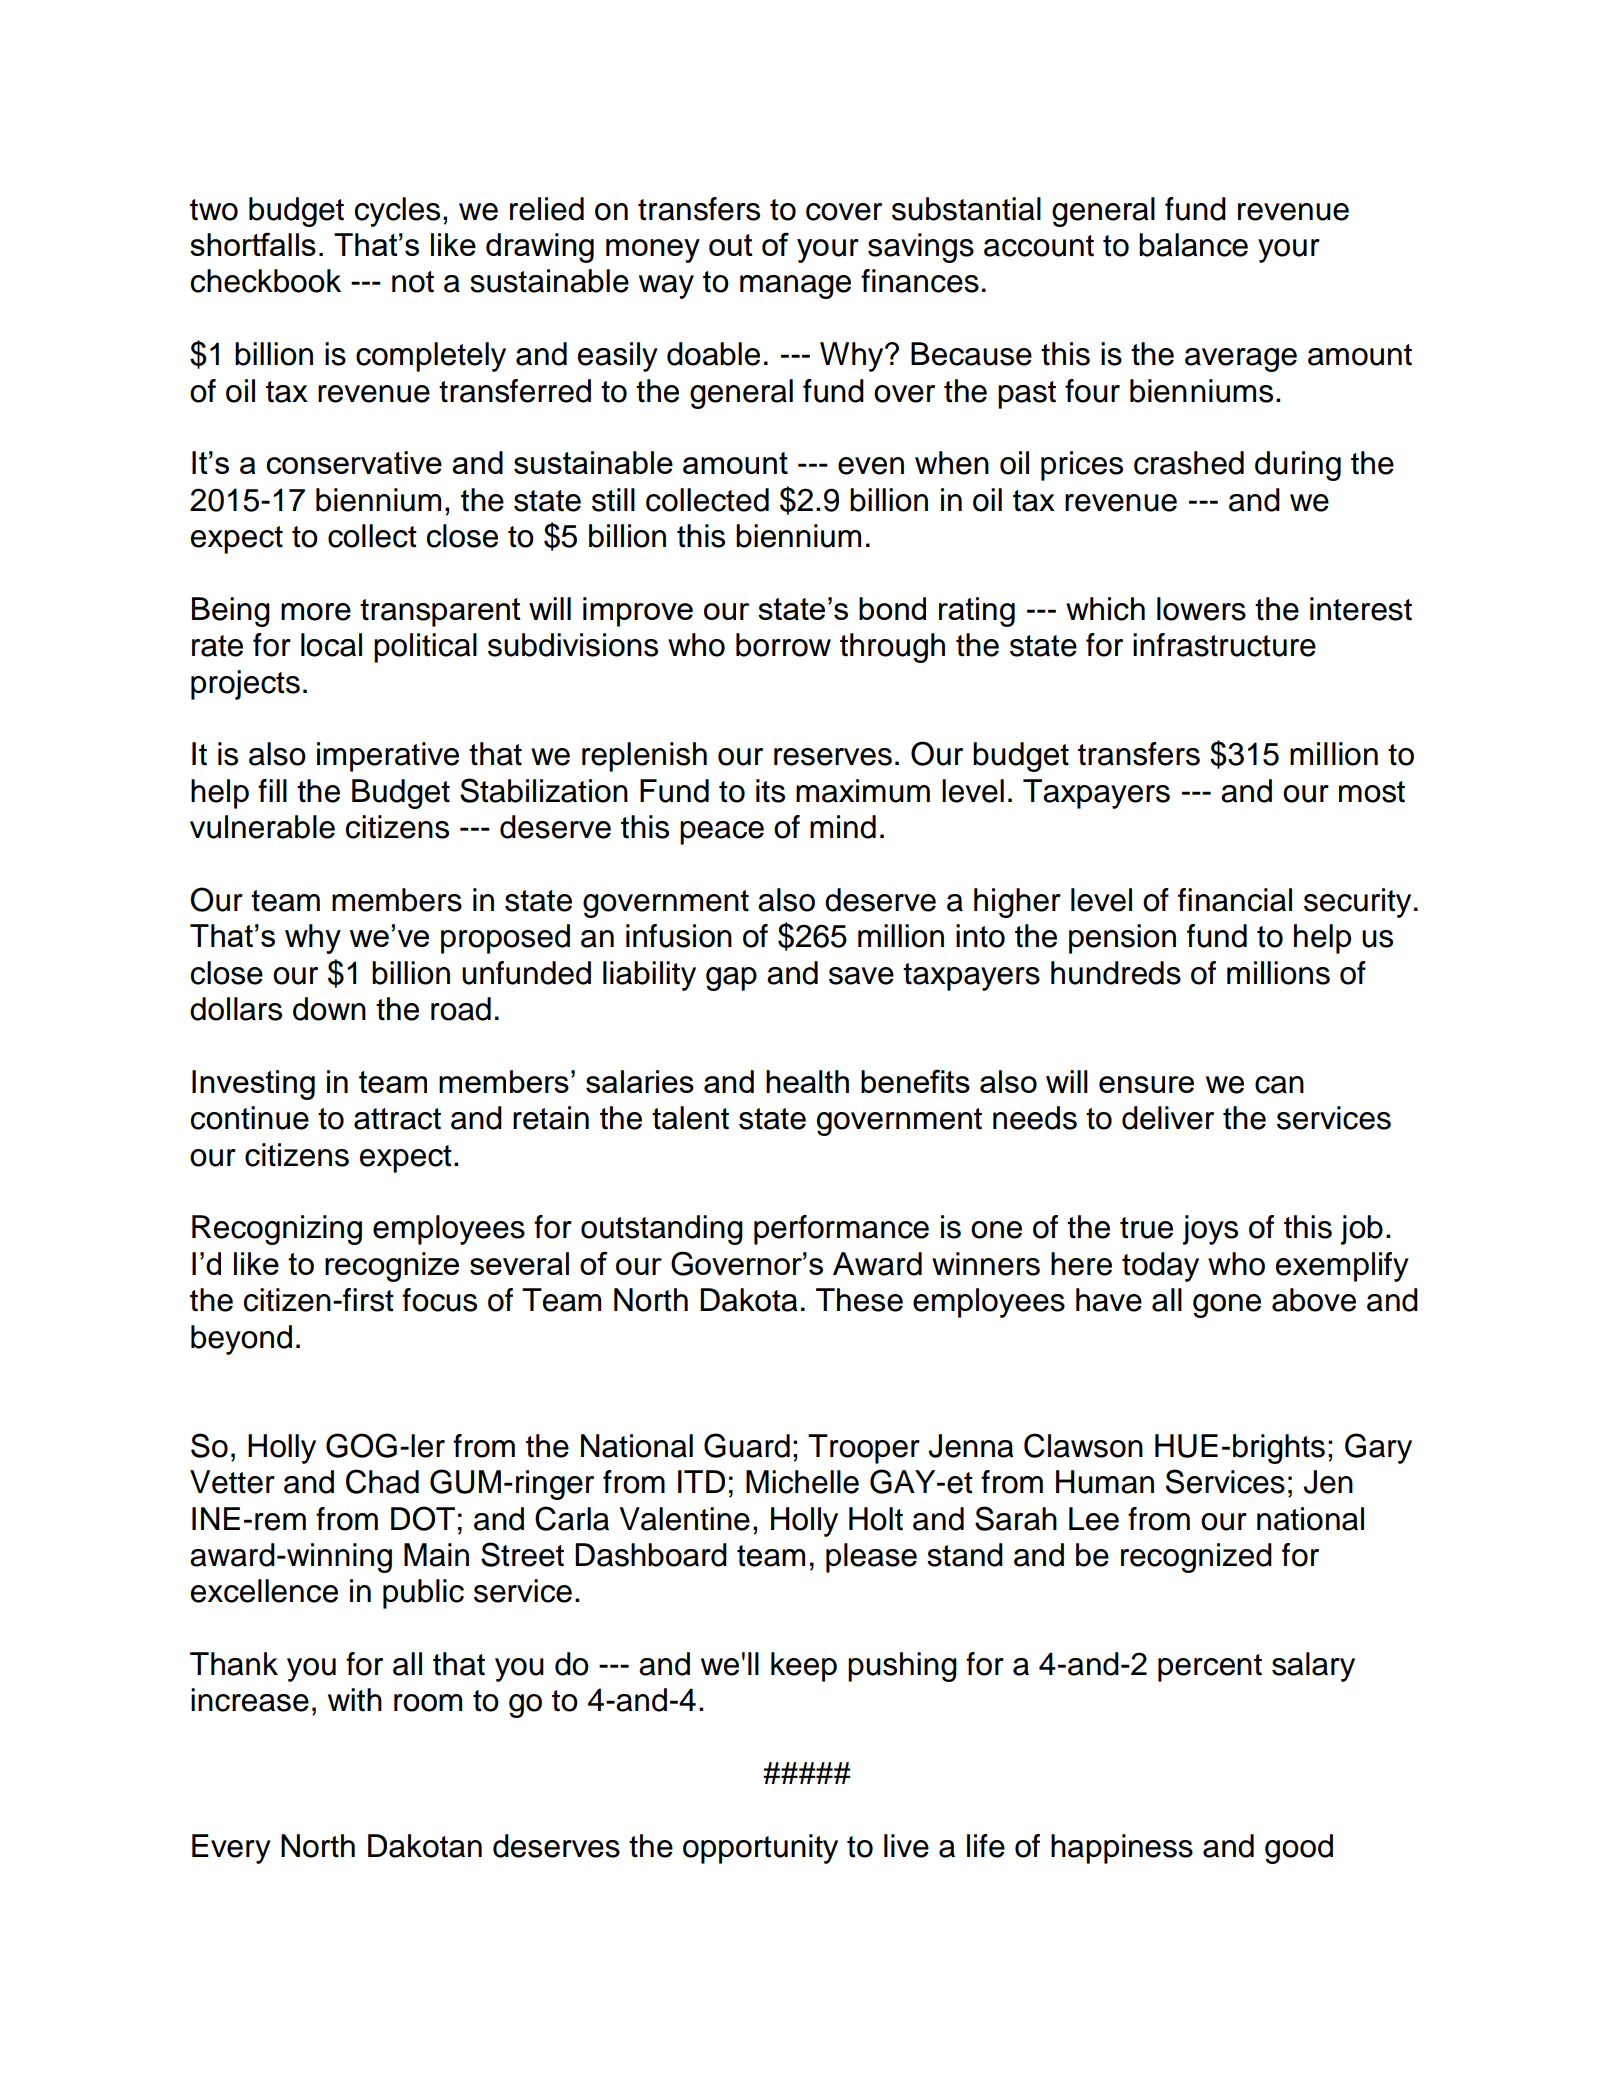 Image resolution: width=1614 pixels, height=2088 pixels. I want to click on can, so click(1279, 1085).
